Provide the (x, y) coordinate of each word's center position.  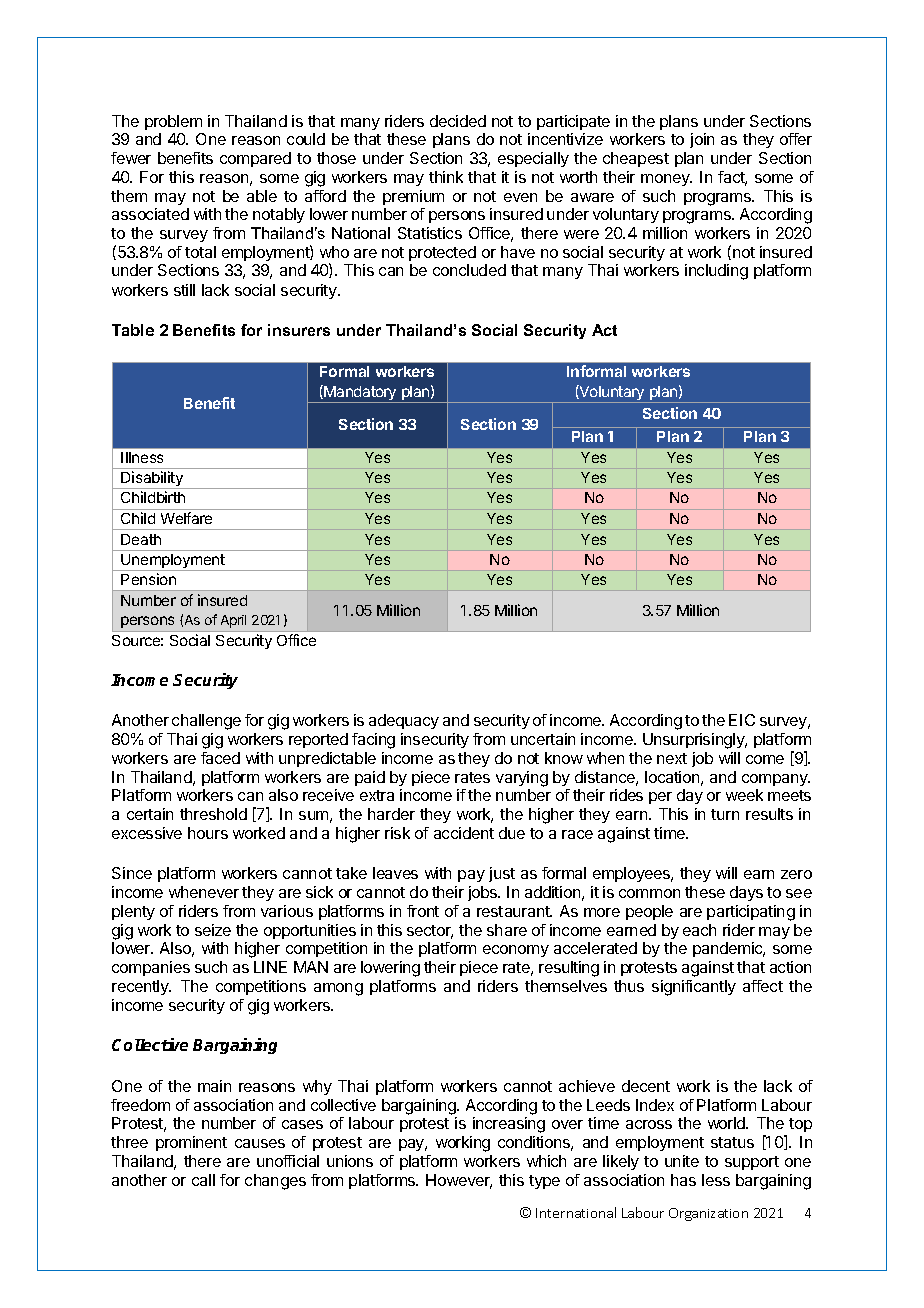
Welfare (186, 518)
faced (220, 758)
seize (213, 930)
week (744, 795)
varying (522, 779)
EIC (742, 720)
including (716, 272)
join (702, 140)
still (184, 290)
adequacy (404, 721)
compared (255, 159)
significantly (694, 988)
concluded (469, 270)
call (203, 1180)
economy (516, 951)
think (446, 177)
